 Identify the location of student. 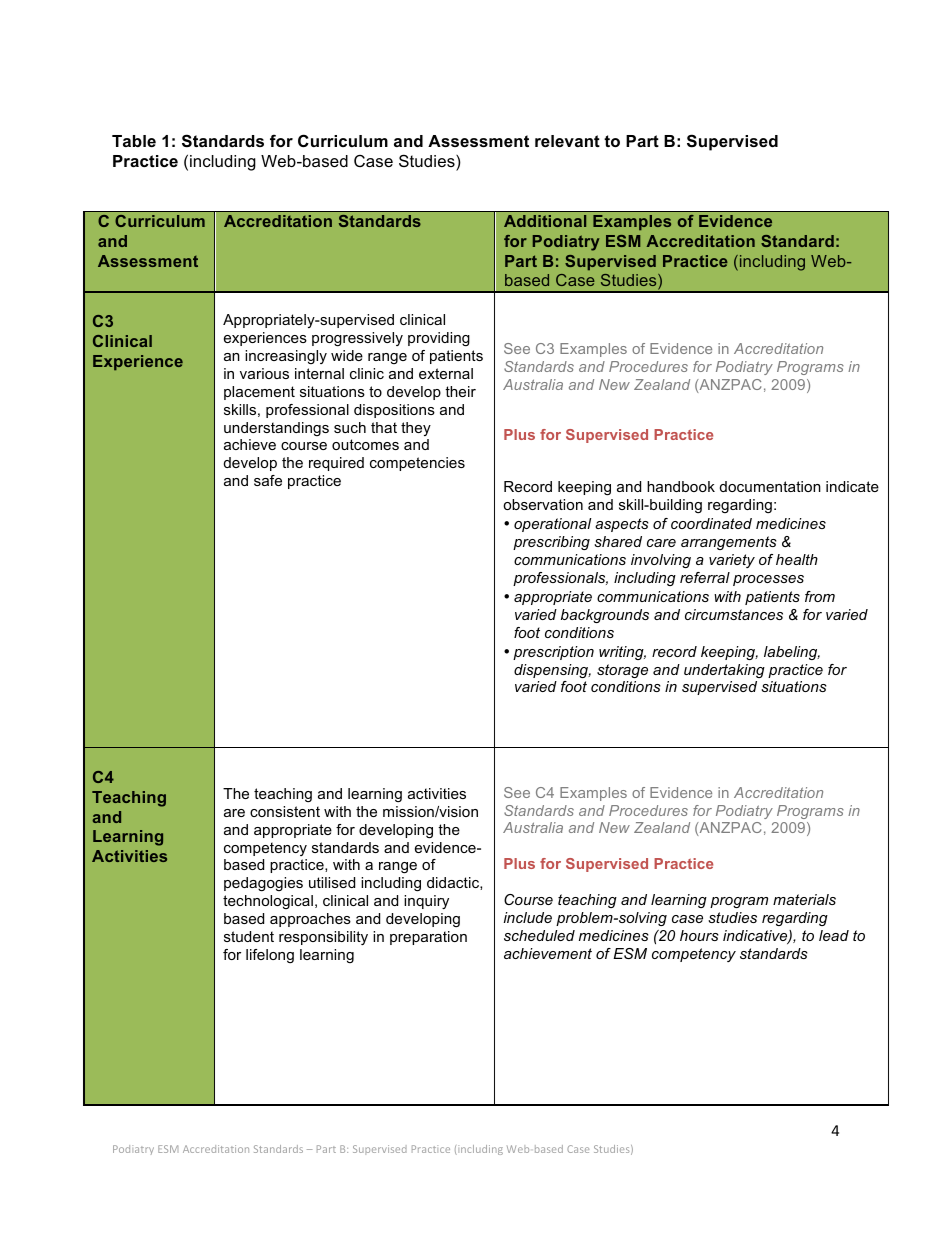
(249, 936).
